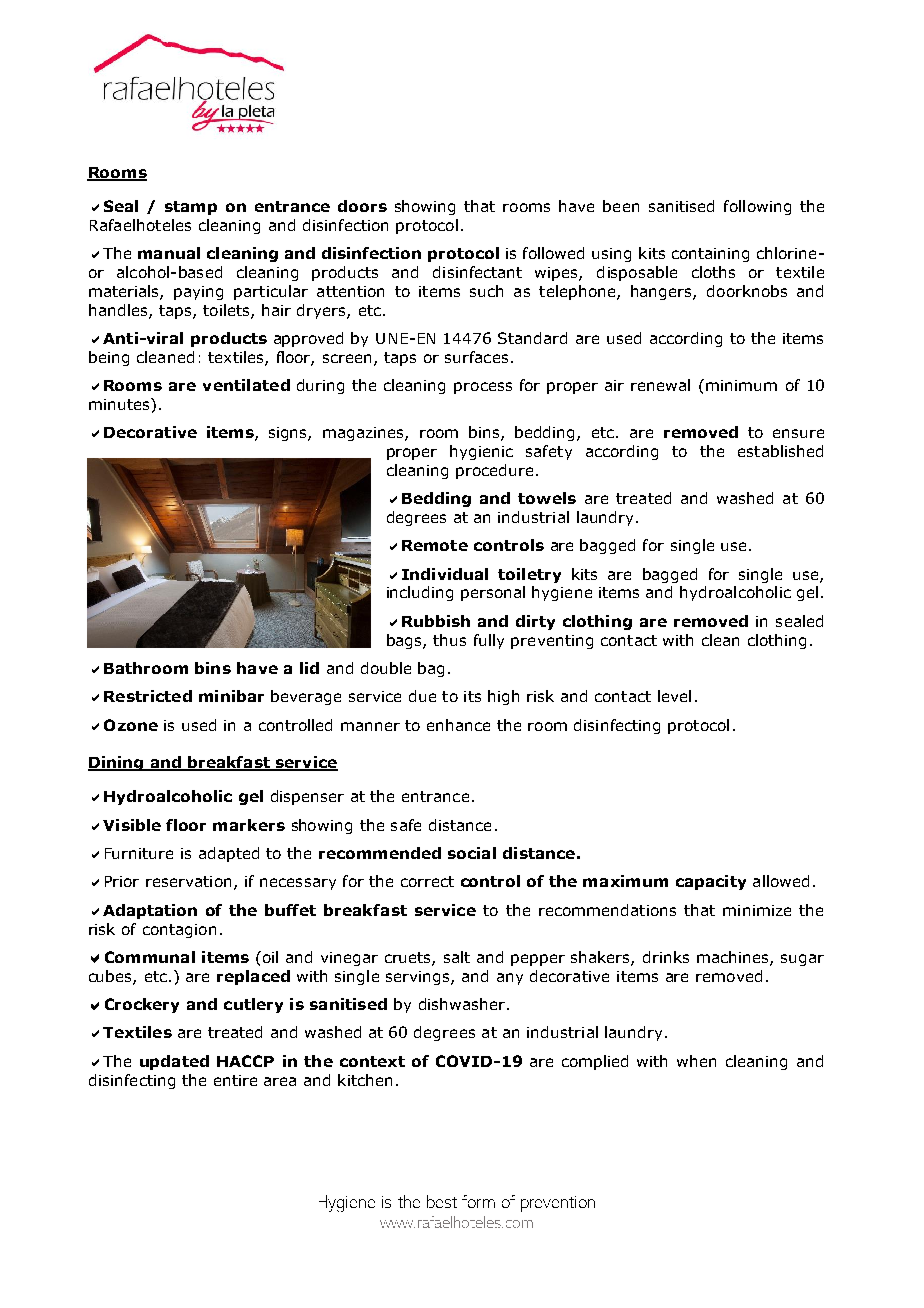 Image resolution: width=924 pixels, height=1308 pixels. I want to click on best, so click(442, 1201).
